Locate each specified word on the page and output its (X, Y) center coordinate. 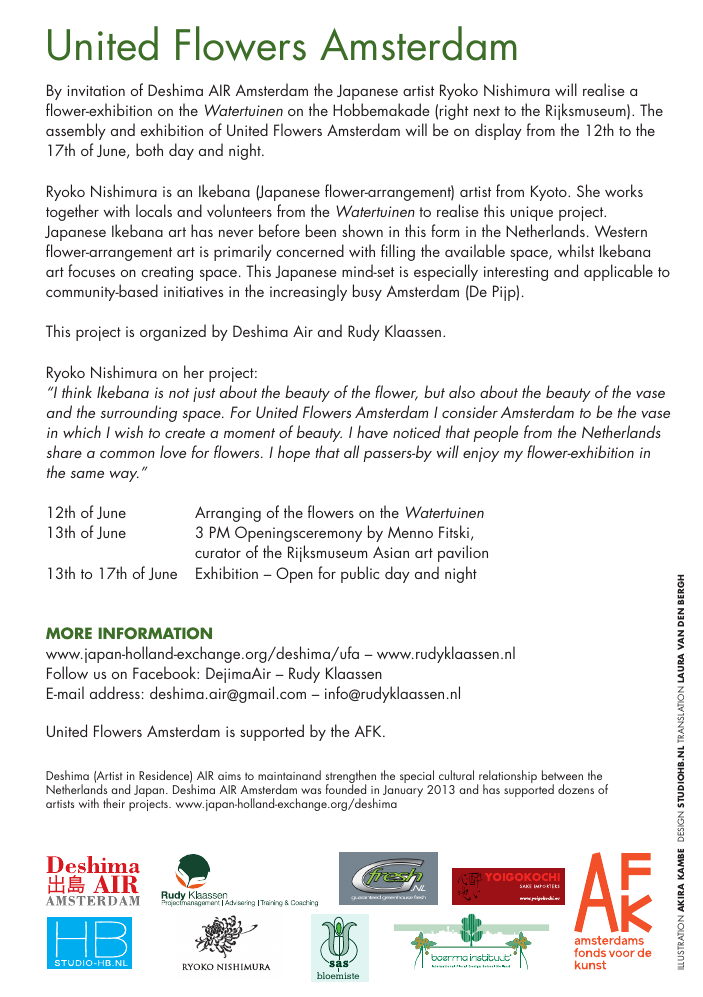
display (498, 131)
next (487, 111)
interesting (516, 273)
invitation (96, 90)
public (360, 574)
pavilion (463, 553)
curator (218, 553)
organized (173, 332)
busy (367, 292)
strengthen (351, 778)
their (114, 803)
